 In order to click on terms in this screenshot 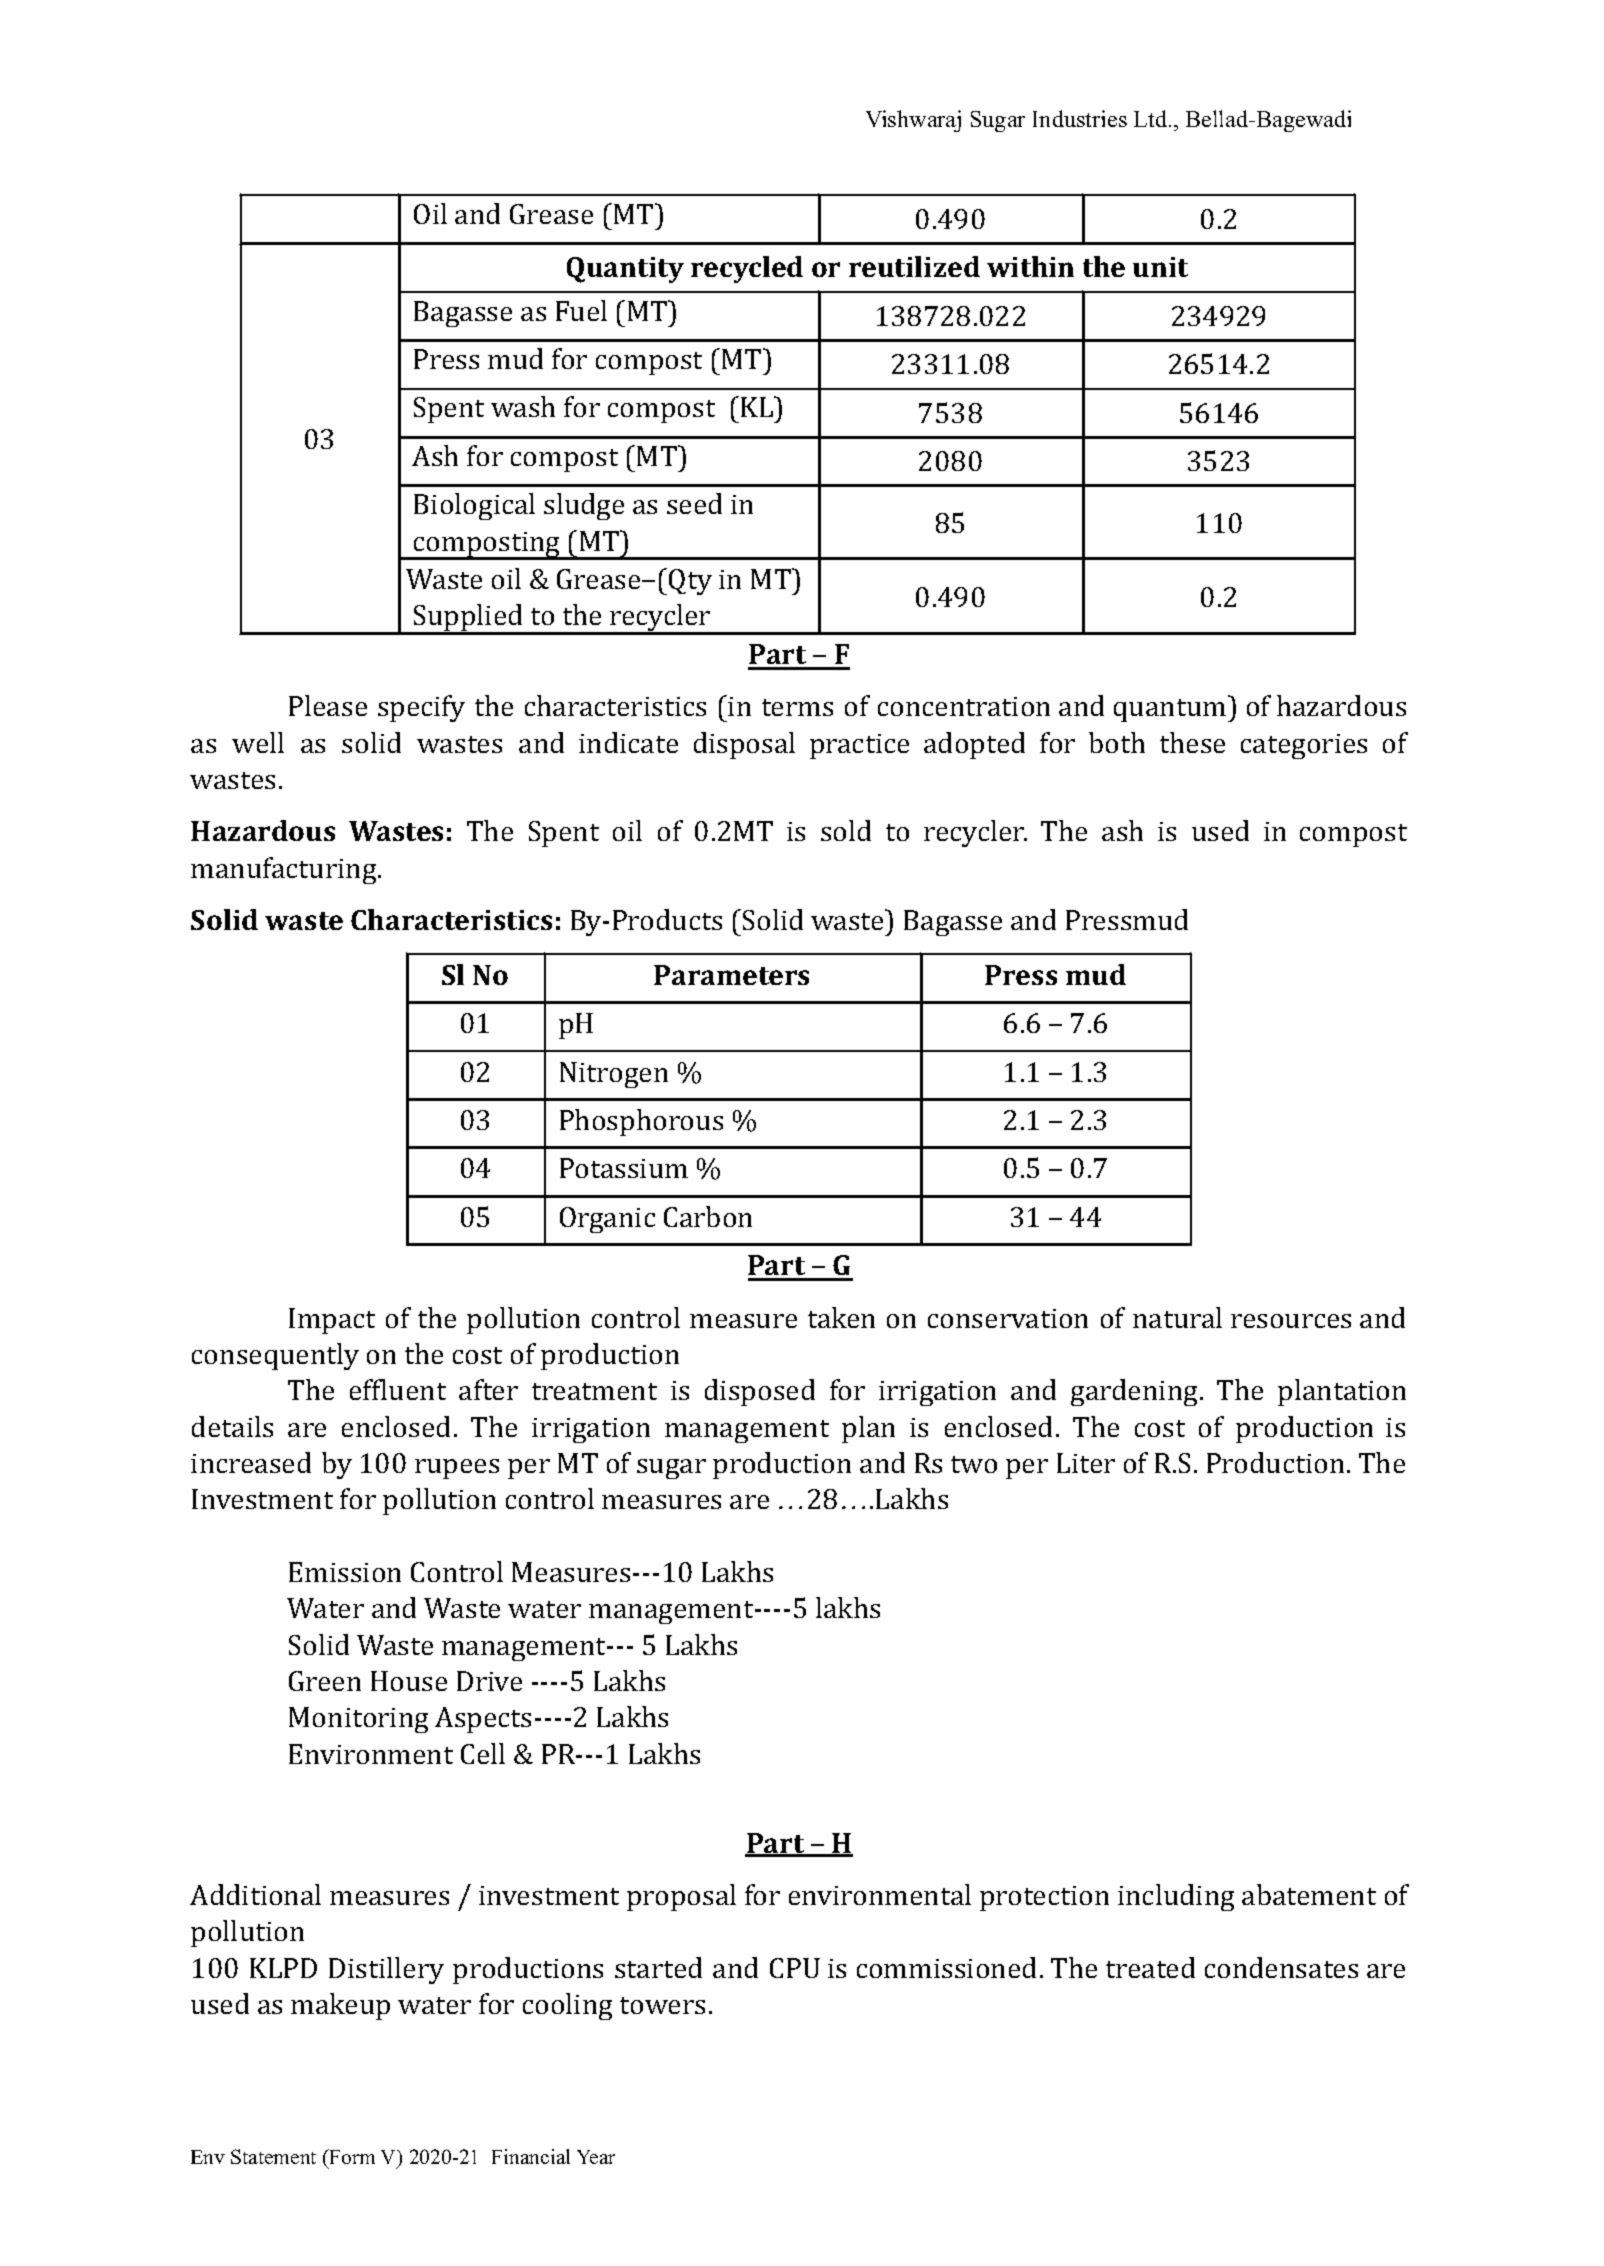, I will do `click(797, 707)`.
